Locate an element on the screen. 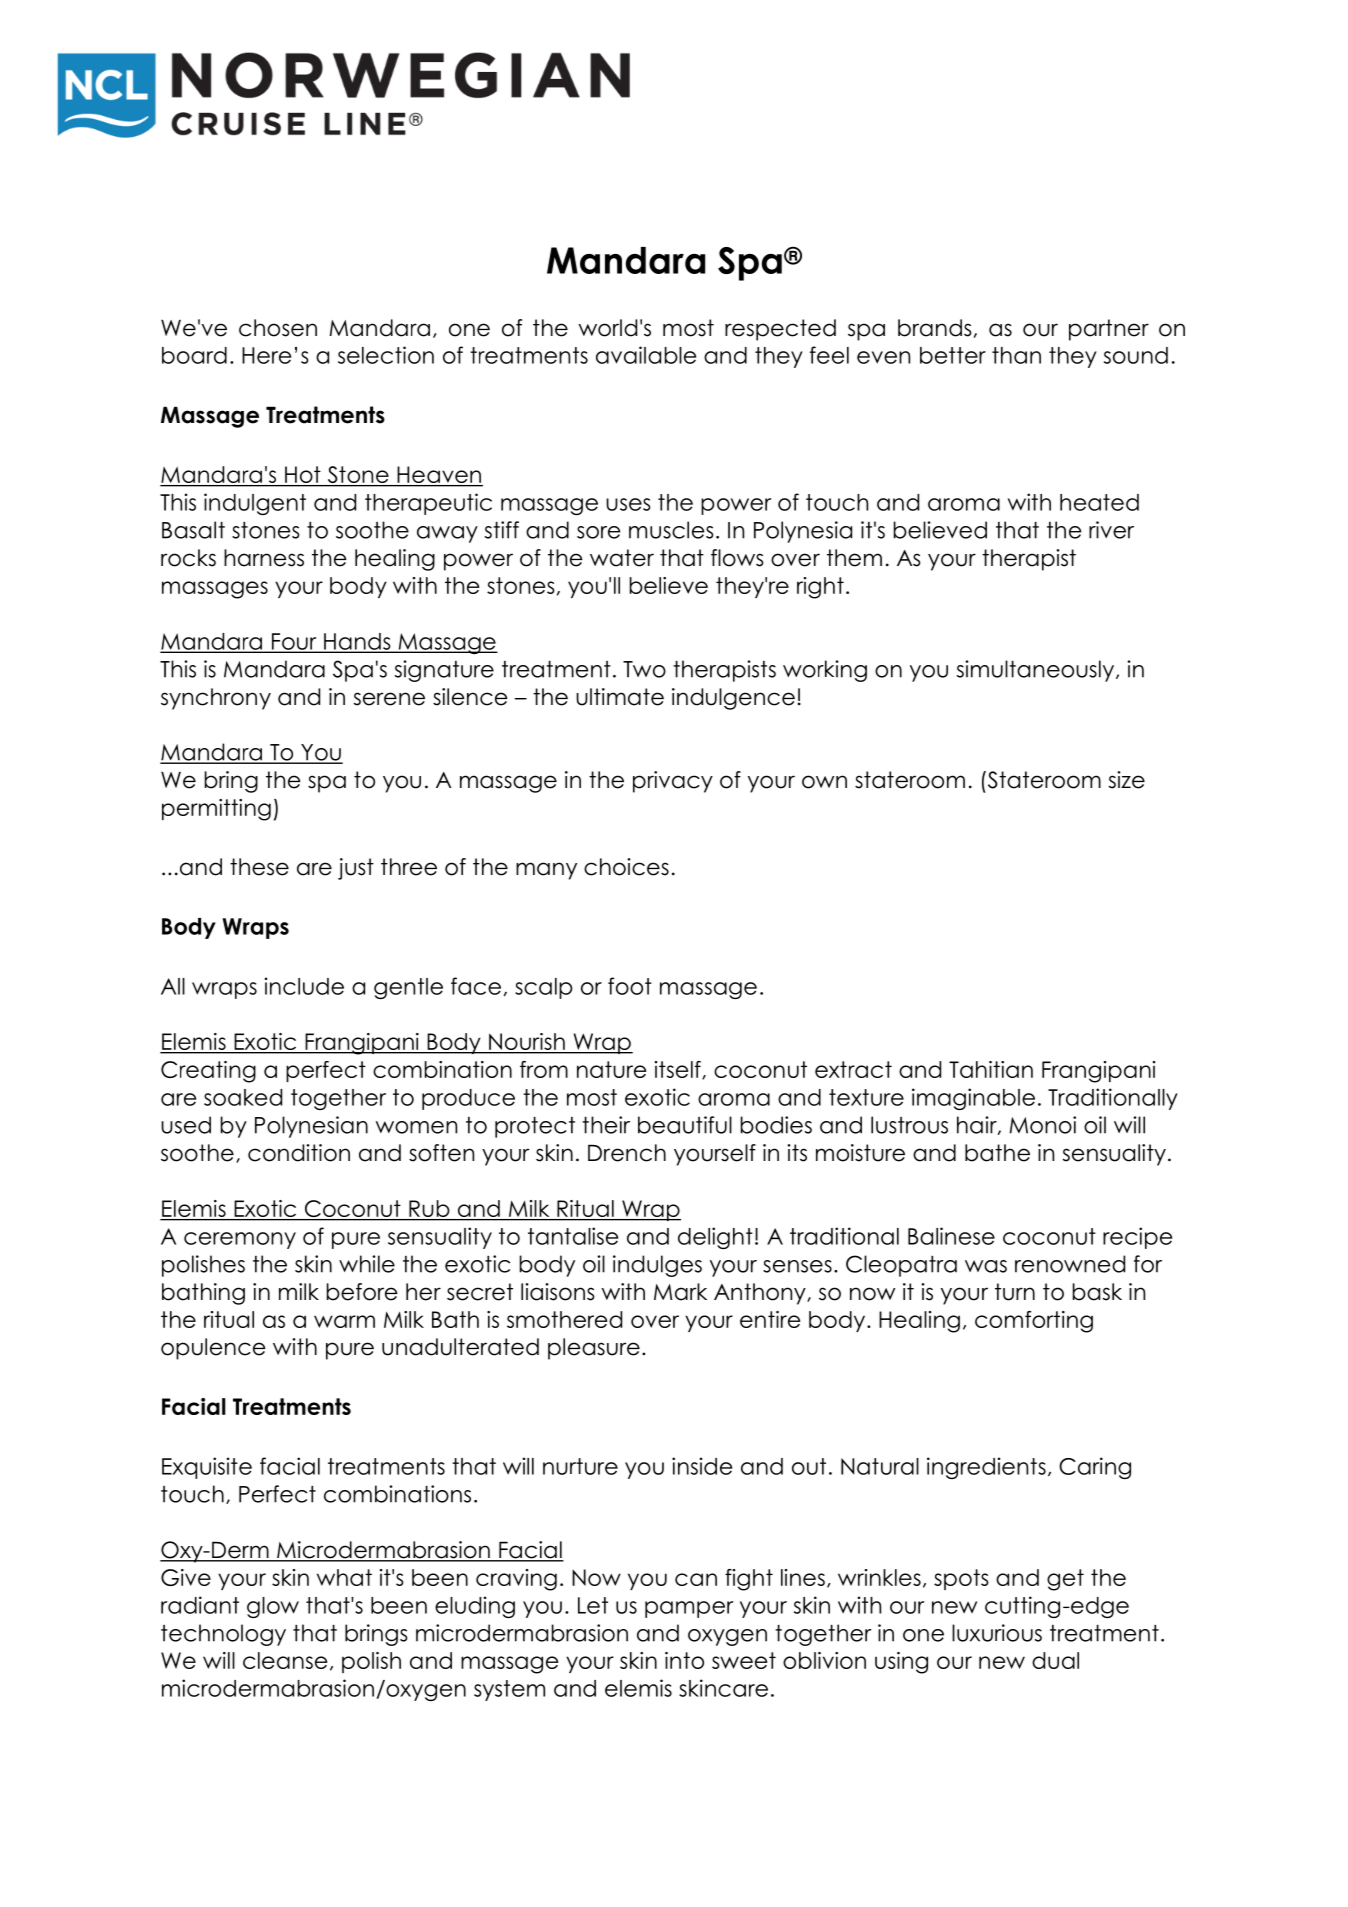  Mark is located at coordinates (680, 1292).
